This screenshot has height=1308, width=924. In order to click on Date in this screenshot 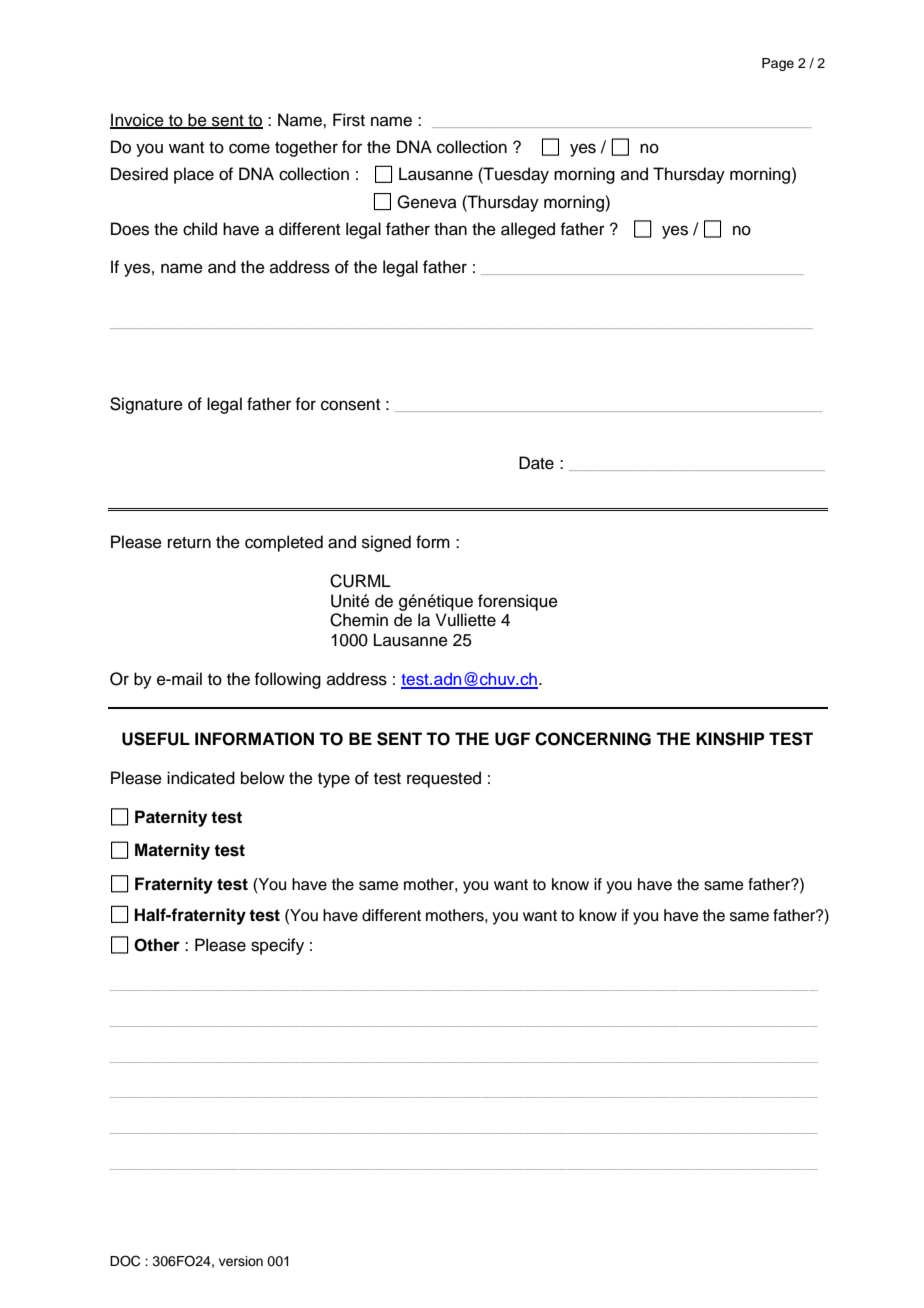, I will do `click(536, 463)`.
